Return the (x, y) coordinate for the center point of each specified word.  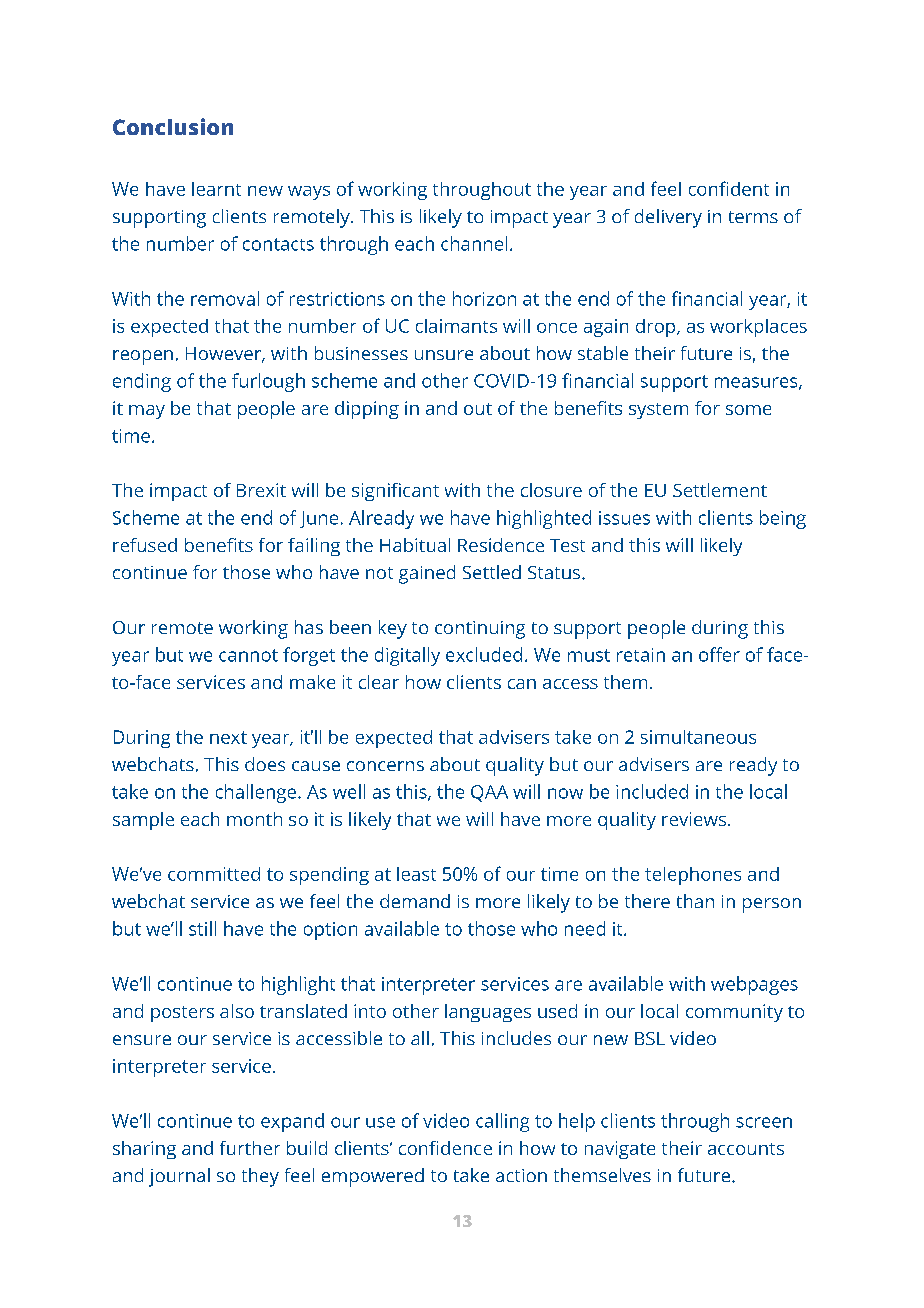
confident (729, 188)
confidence (445, 1148)
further (250, 1148)
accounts (746, 1149)
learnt (216, 189)
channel (474, 243)
